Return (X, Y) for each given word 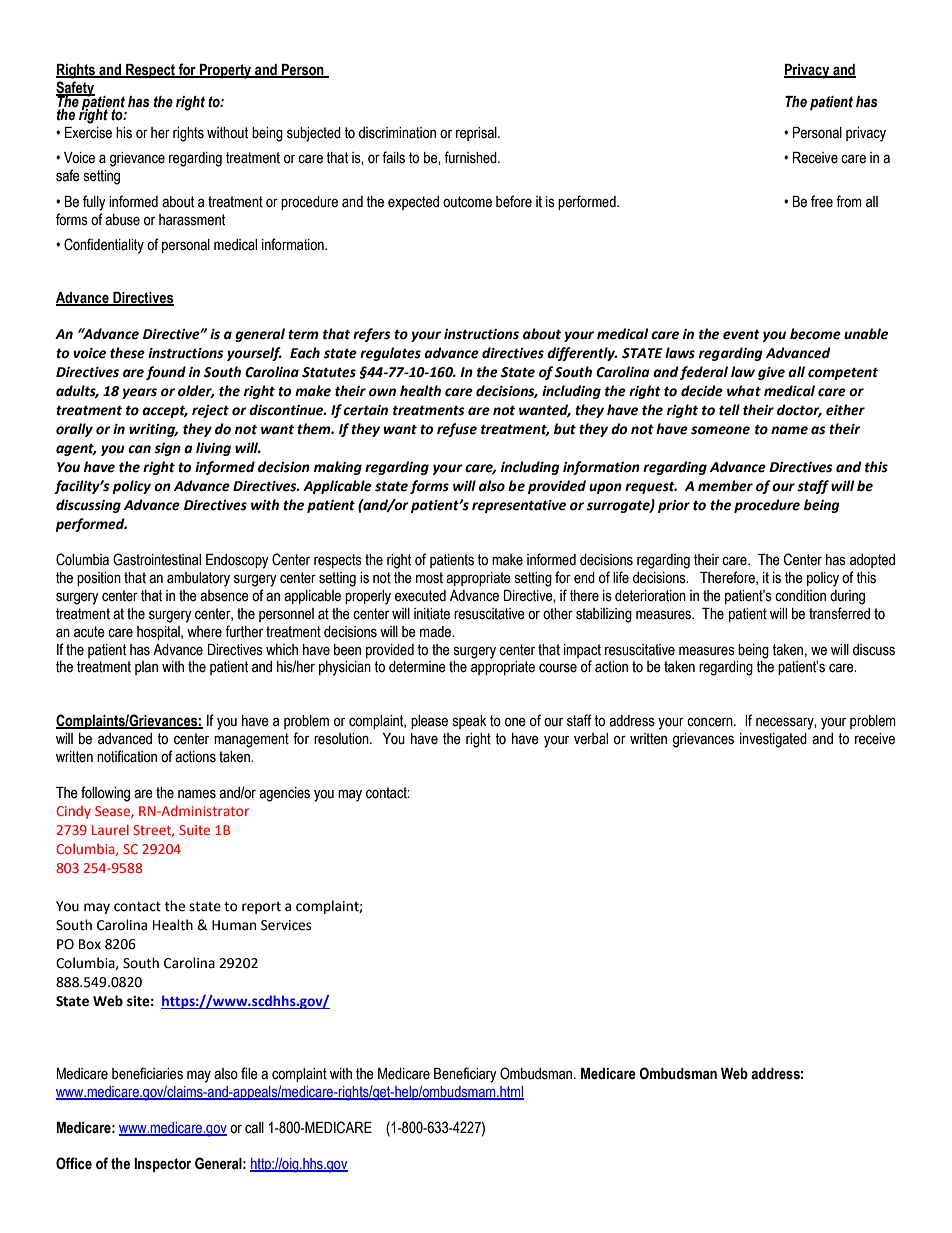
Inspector (162, 1165)
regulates (390, 354)
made (437, 632)
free (822, 201)
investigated (773, 740)
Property (226, 71)
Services (286, 925)
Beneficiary (465, 1075)
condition (800, 596)
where (204, 632)
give (771, 373)
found (166, 373)
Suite (194, 830)
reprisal (477, 134)
